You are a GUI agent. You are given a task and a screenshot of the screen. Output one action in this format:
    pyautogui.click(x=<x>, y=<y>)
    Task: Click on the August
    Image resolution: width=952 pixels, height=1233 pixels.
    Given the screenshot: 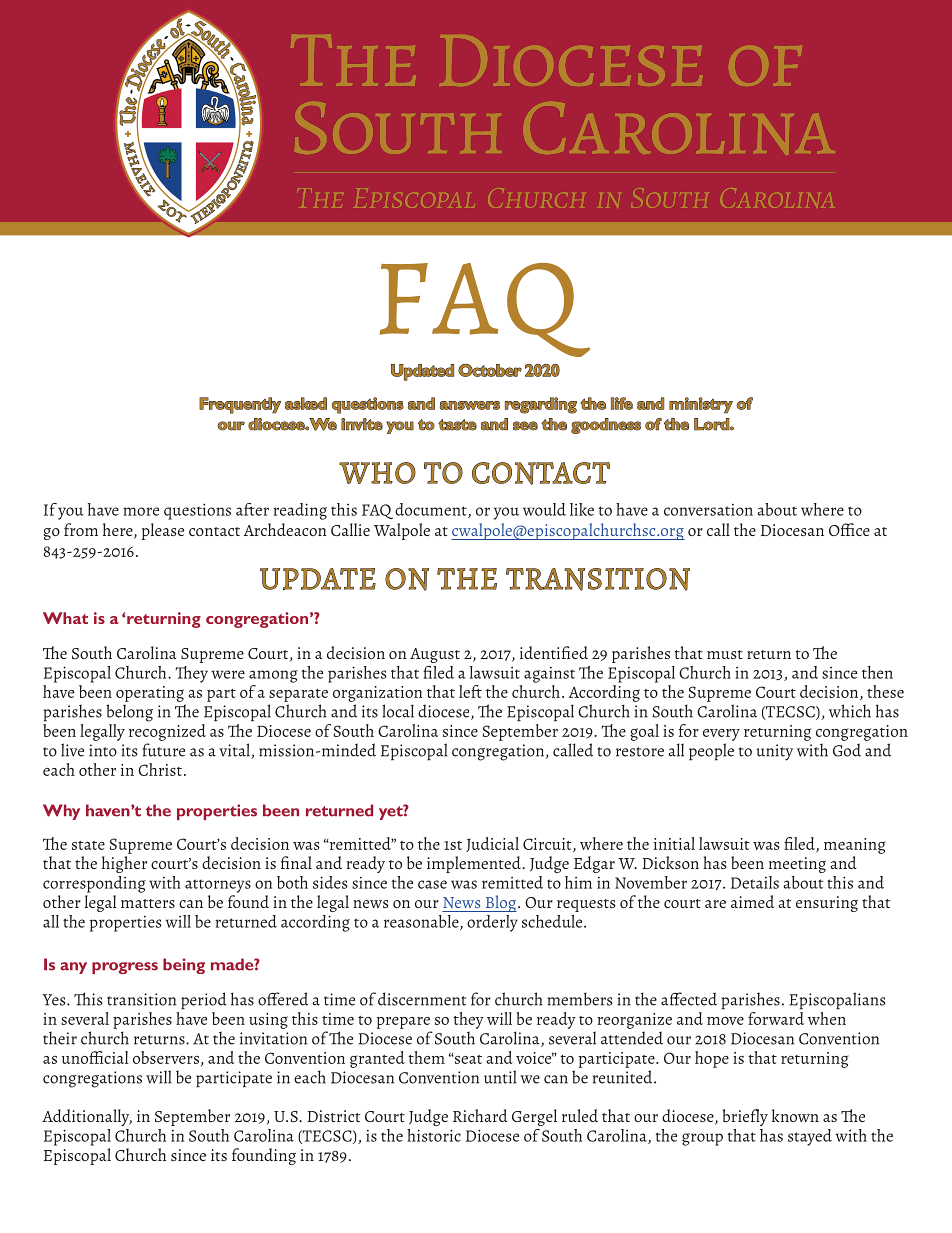 What is the action you would take?
    pyautogui.click(x=435, y=655)
